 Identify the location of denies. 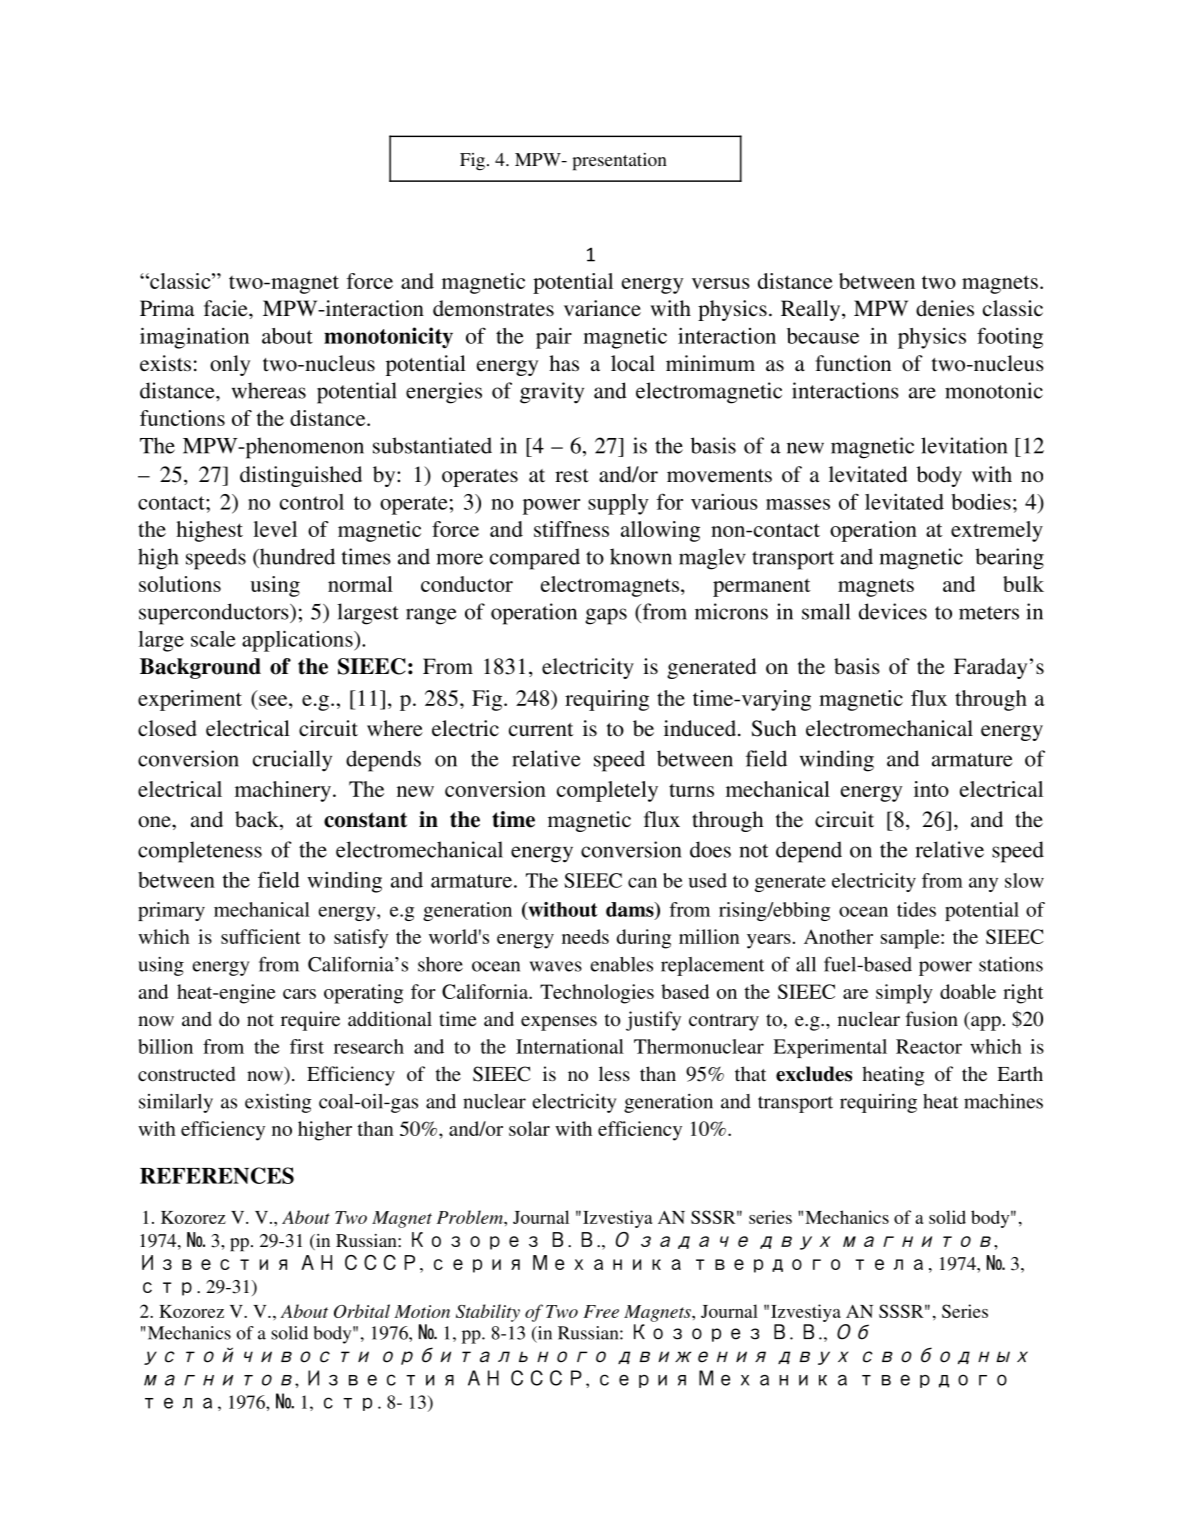
(945, 308).
